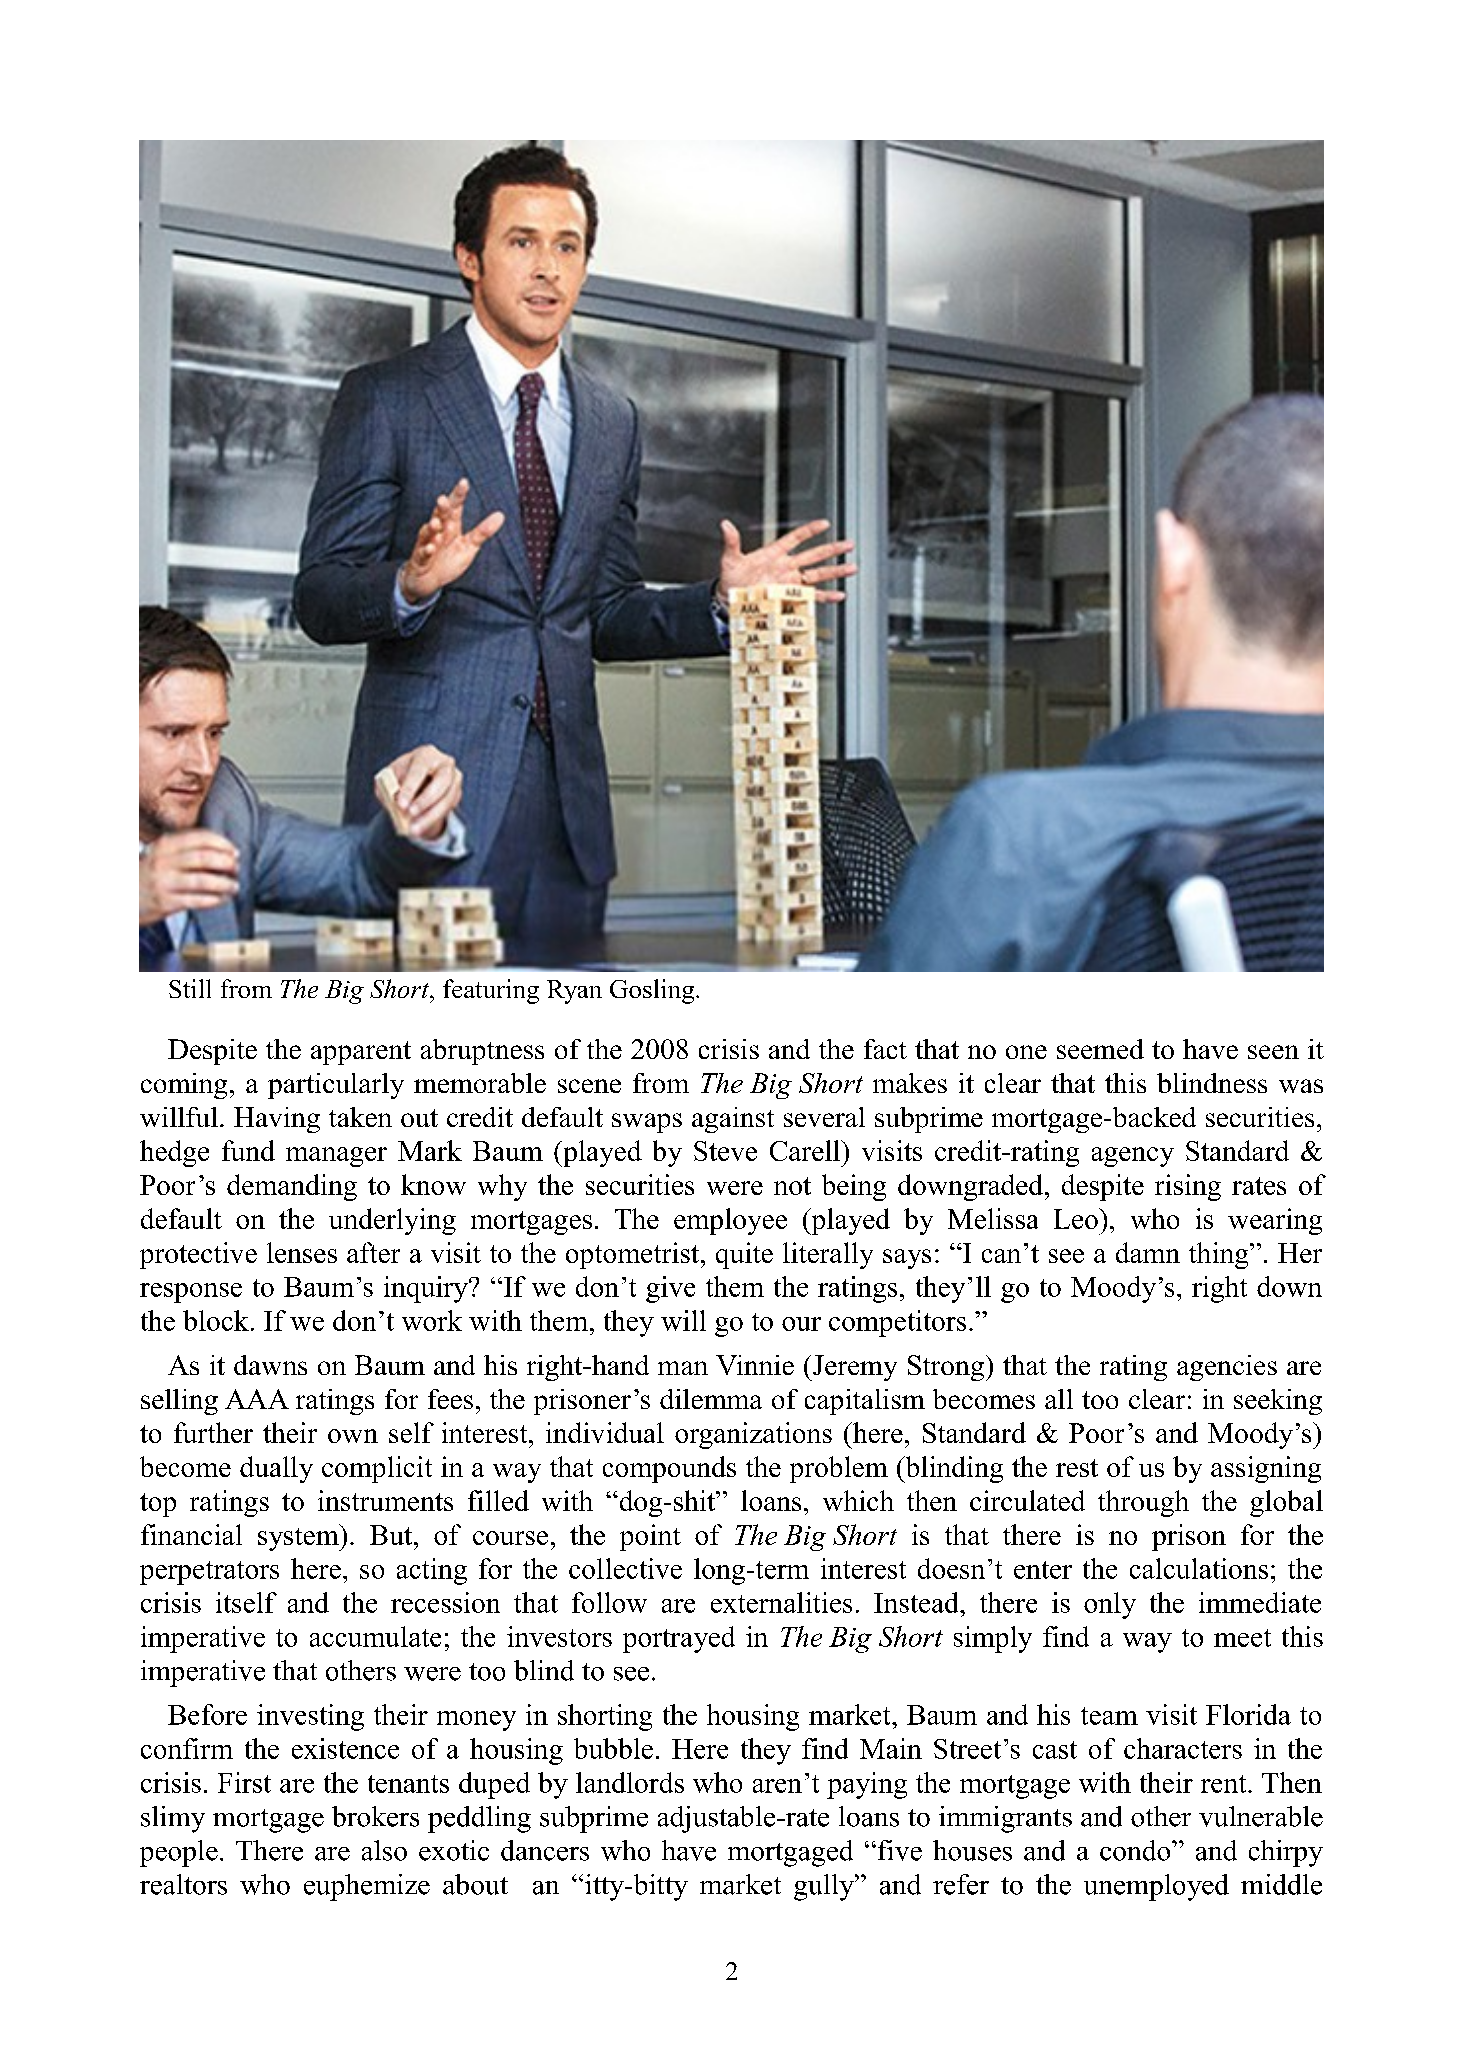 Image resolution: width=1463 pixels, height=2070 pixels. What do you see at coordinates (384, 1850) in the screenshot?
I see `also` at bounding box center [384, 1850].
